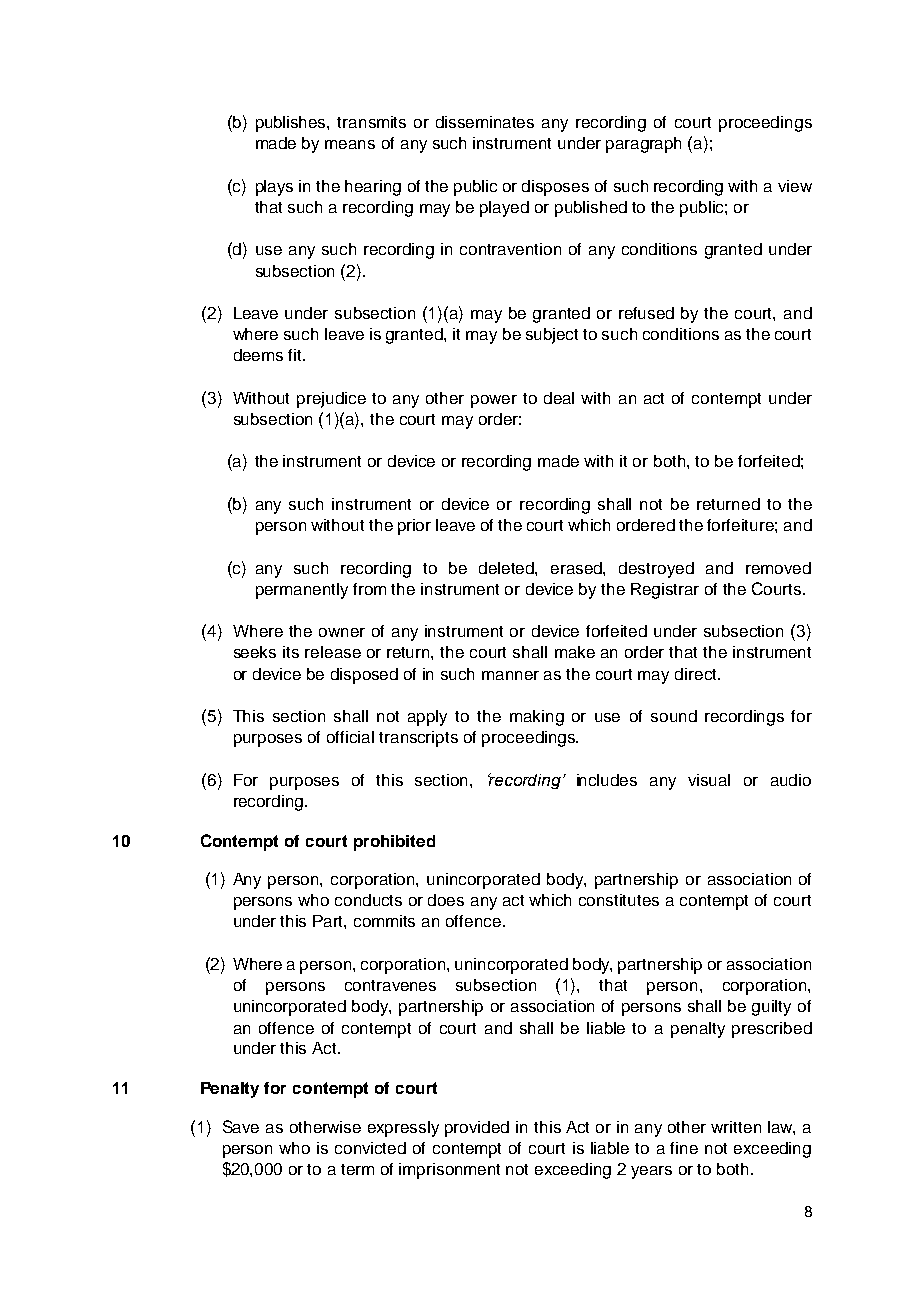 This screenshot has width=924, height=1308. Describe the element at coordinates (485, 122) in the screenshot. I see `disseminates` at that location.
